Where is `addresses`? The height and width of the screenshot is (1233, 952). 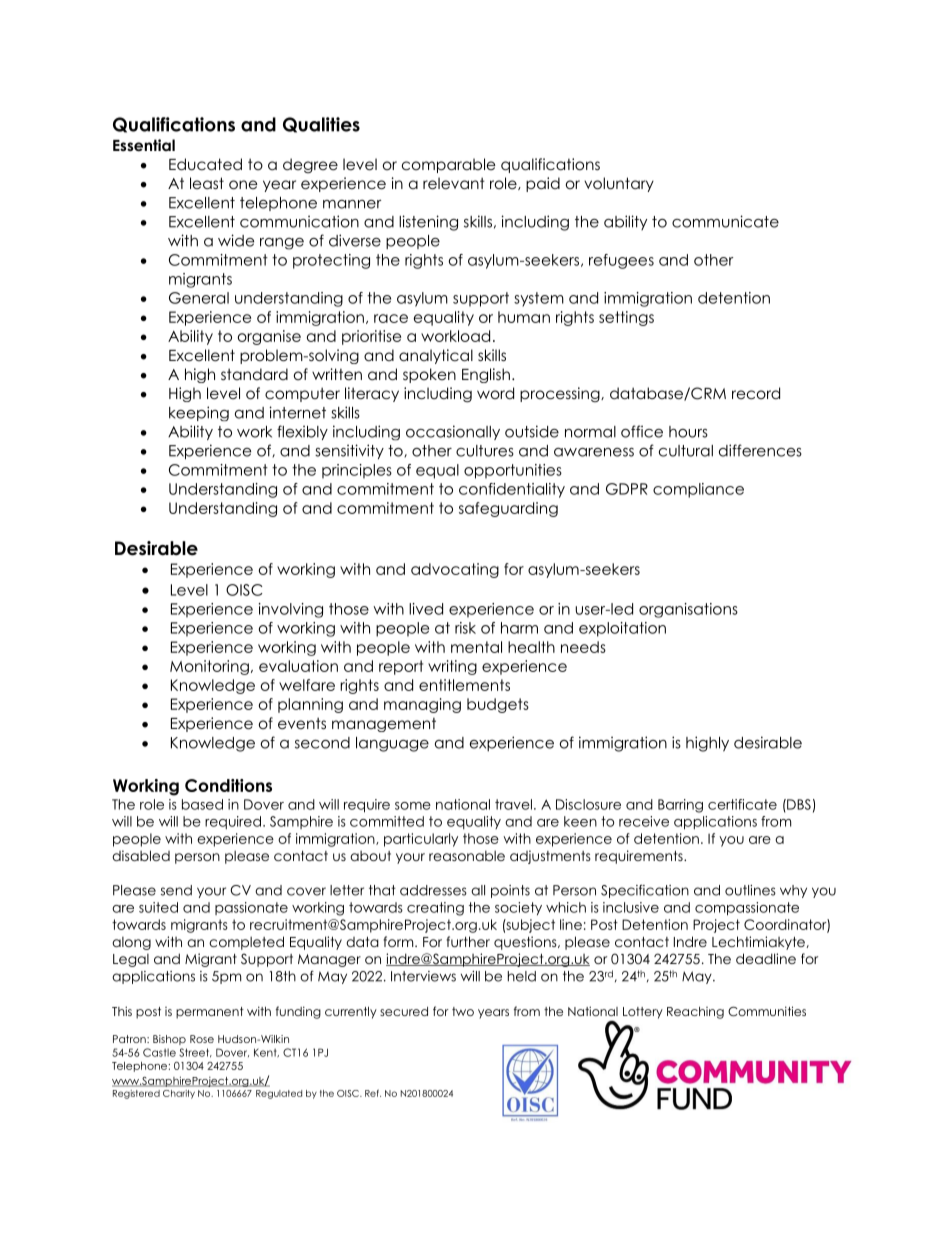
addresses is located at coordinates (433, 890).
